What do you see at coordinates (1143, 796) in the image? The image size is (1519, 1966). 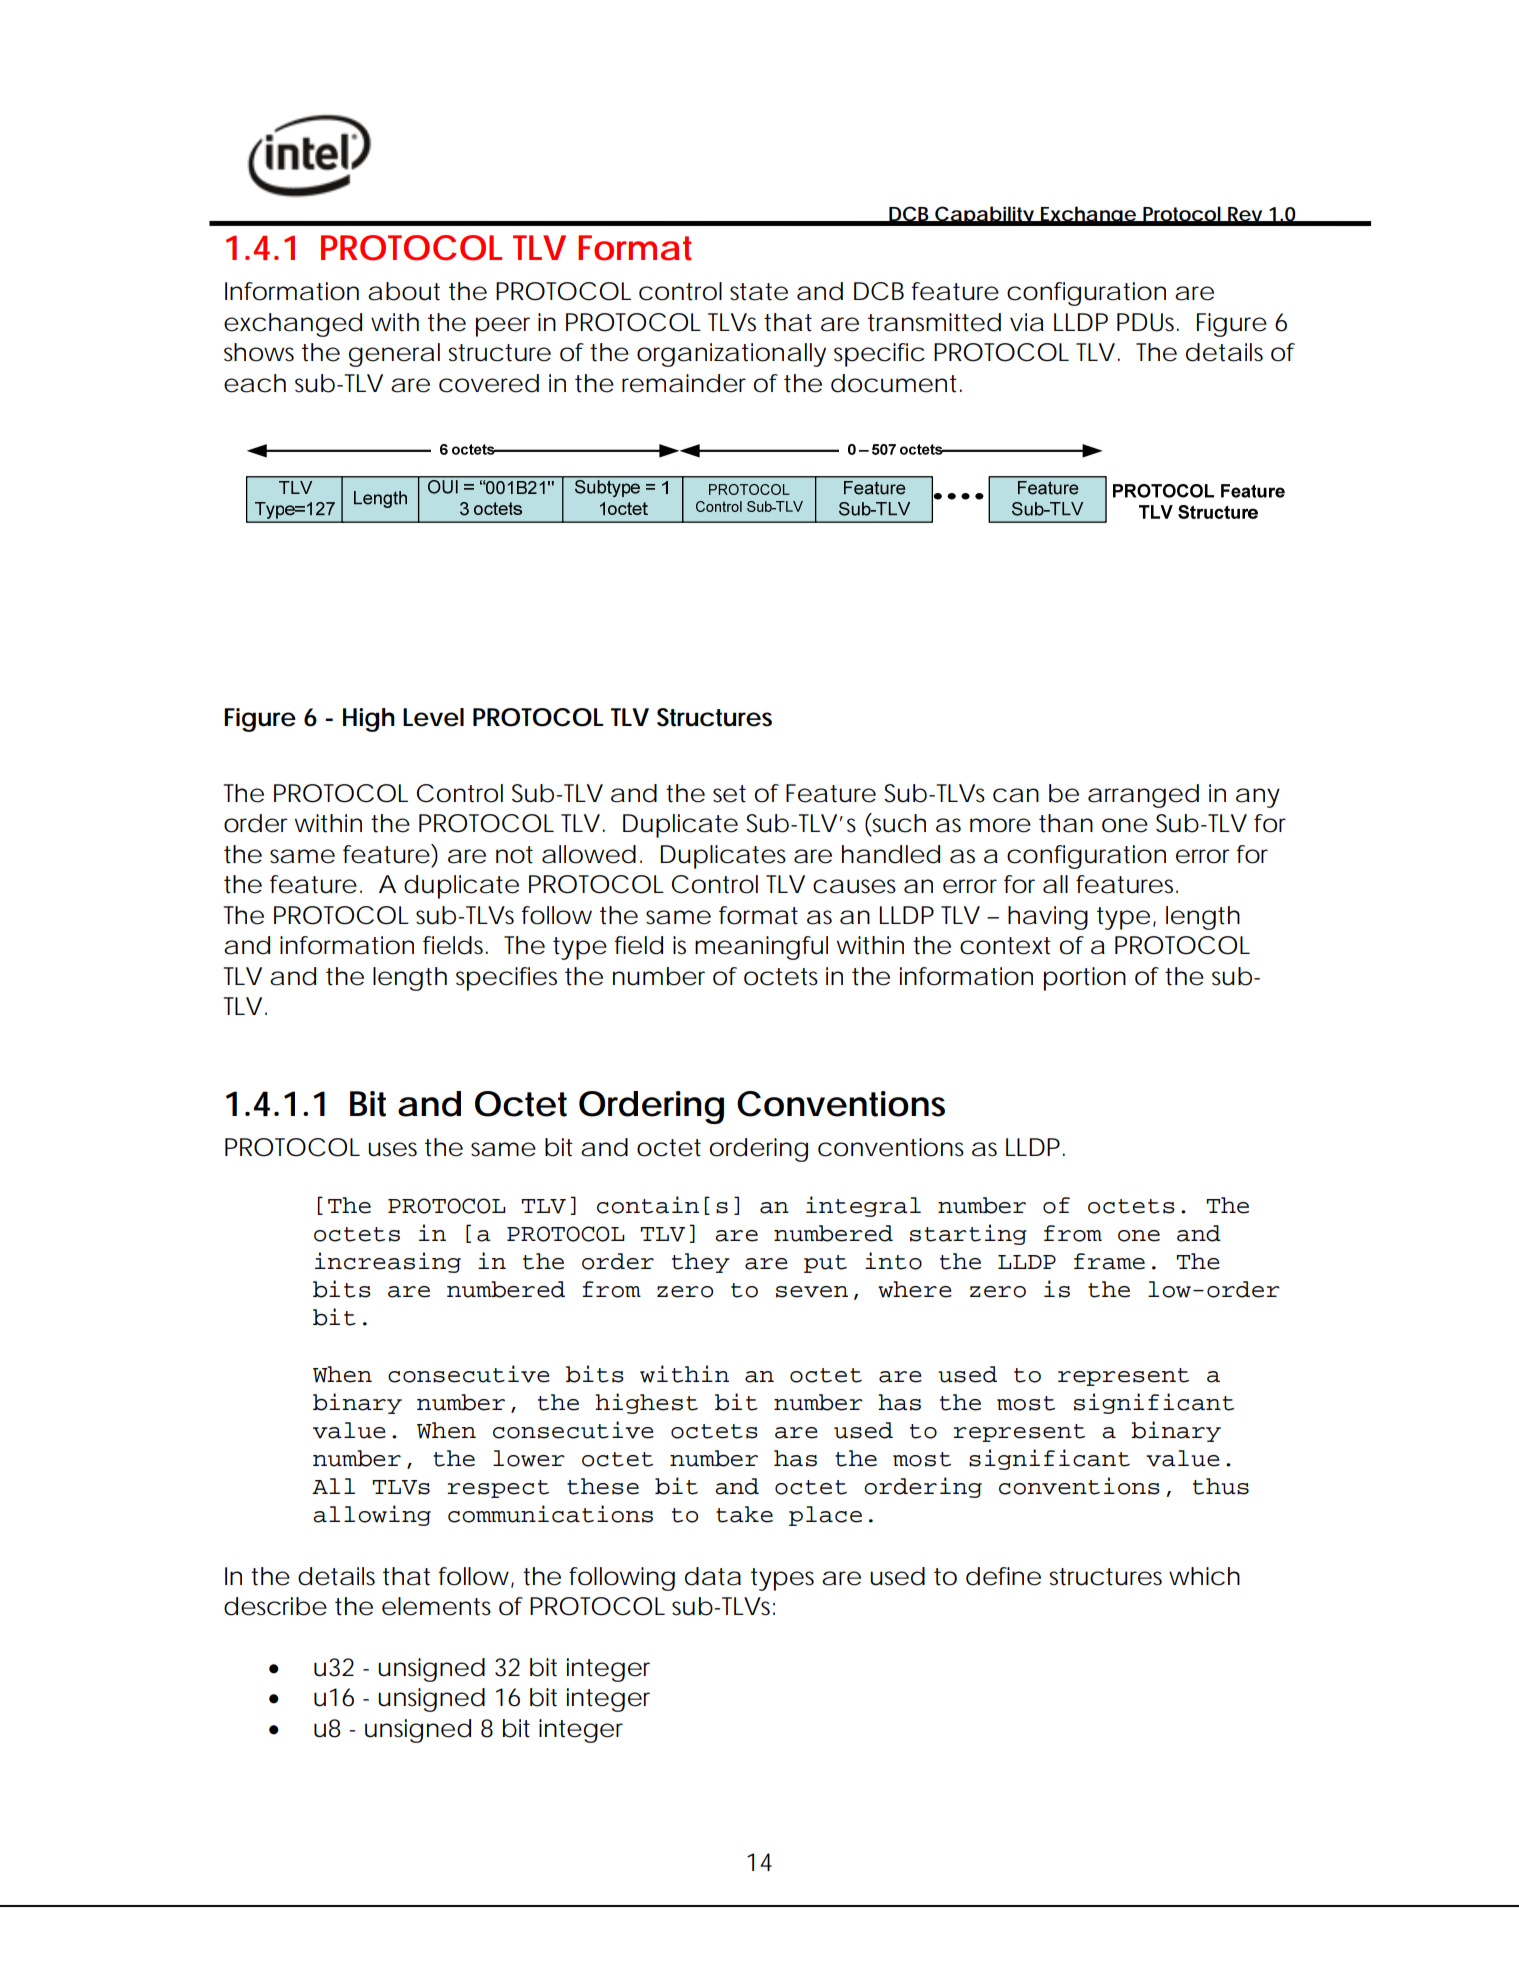 I see `arranged` at bounding box center [1143, 796].
